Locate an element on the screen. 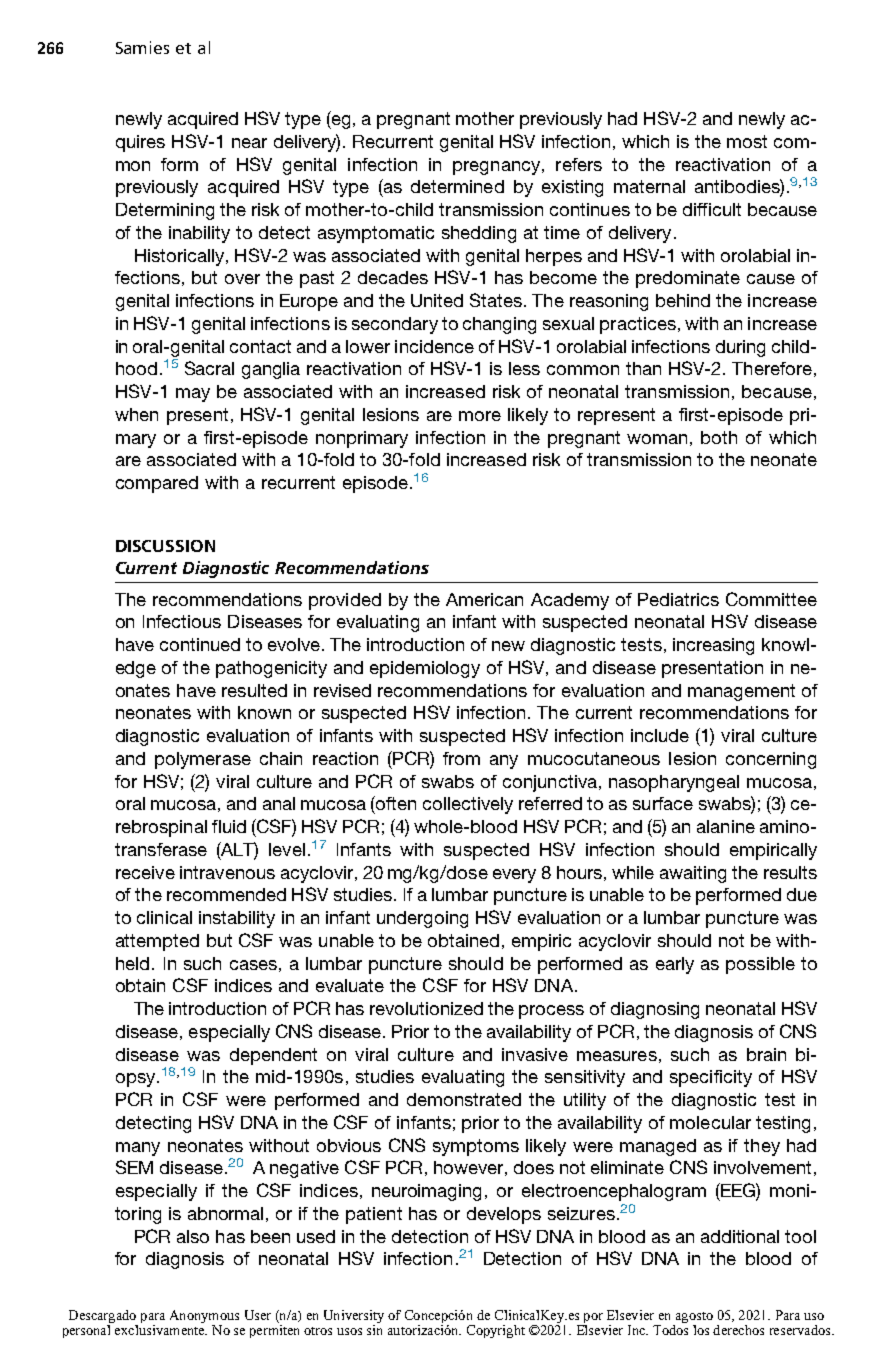  difficult is located at coordinates (712, 209).
